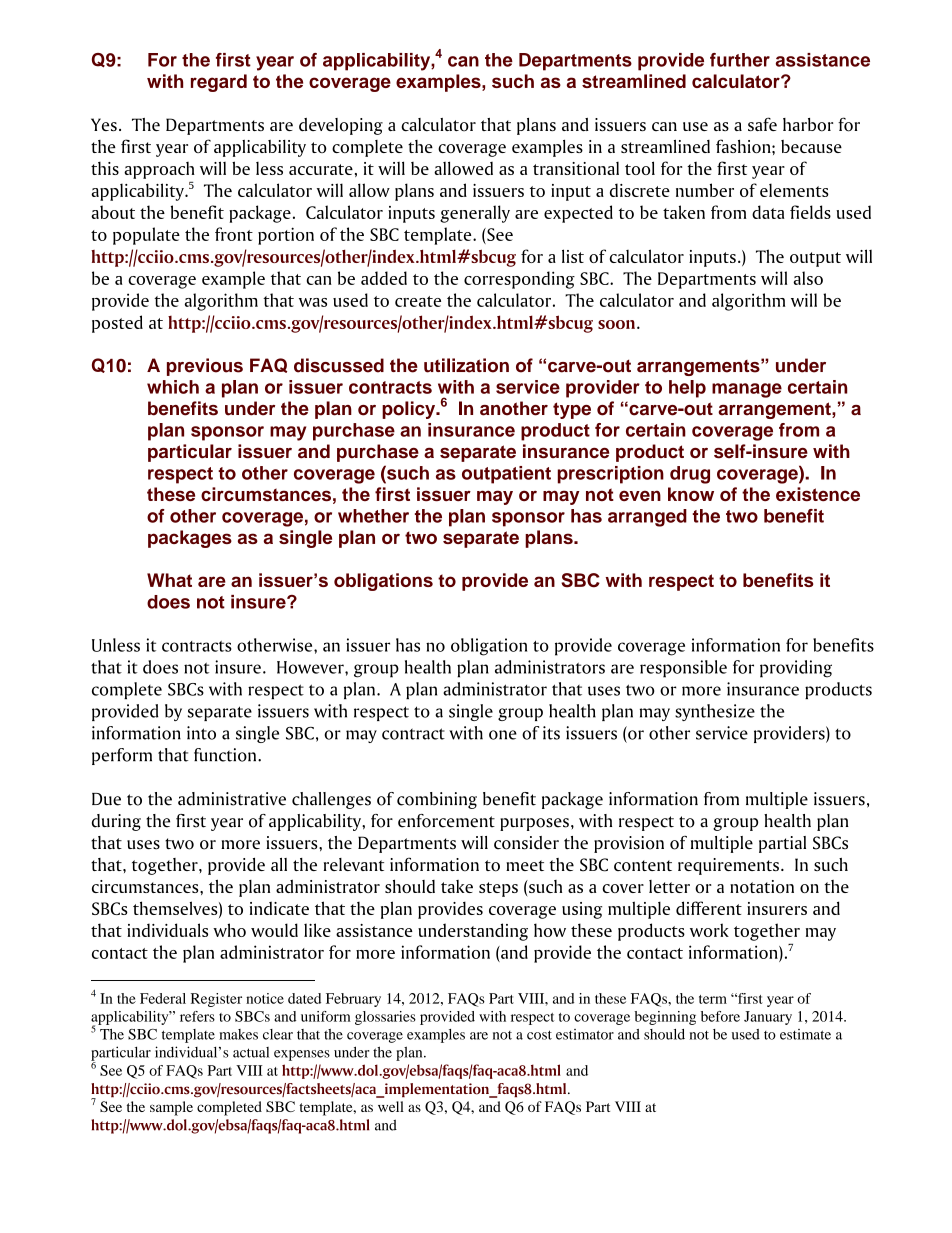 This image has width=952, height=1233. I want to click on well, so click(391, 1106).
